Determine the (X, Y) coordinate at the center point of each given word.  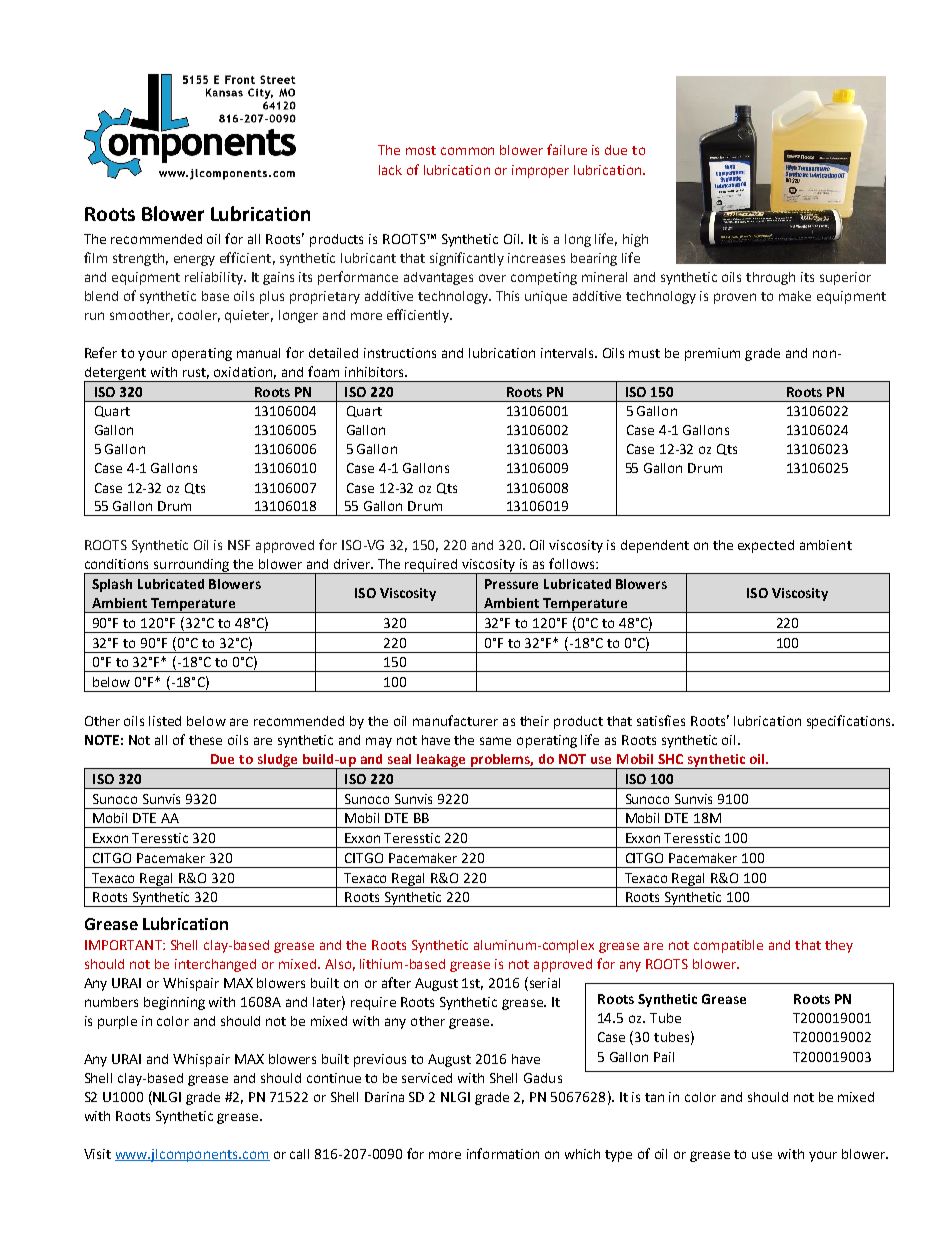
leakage (441, 761)
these (205, 740)
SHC (670, 759)
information (503, 1153)
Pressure (511, 584)
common (467, 151)
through (770, 278)
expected (766, 546)
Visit (97, 1154)
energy (194, 260)
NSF (239, 545)
